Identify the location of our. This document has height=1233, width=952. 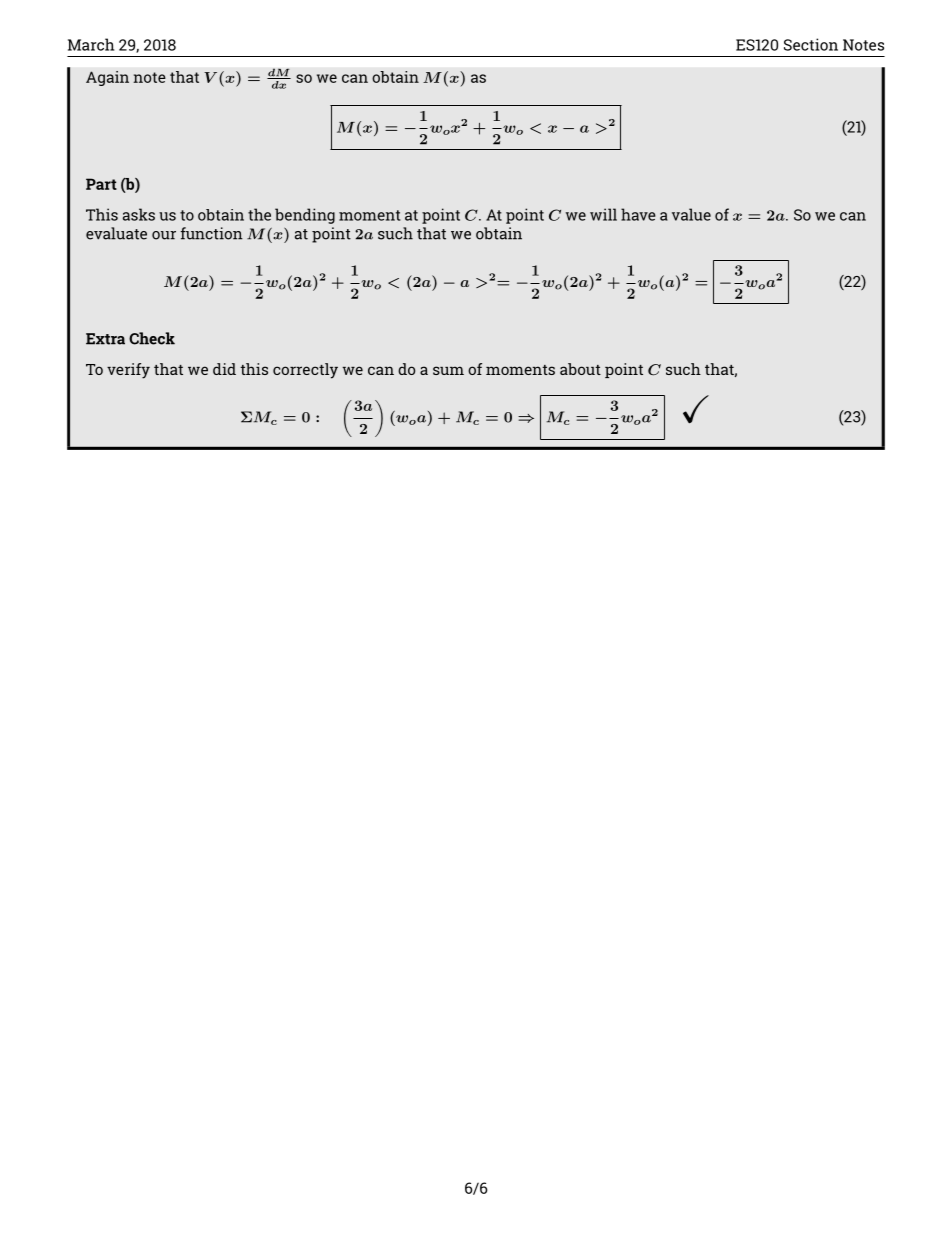
(164, 235).
